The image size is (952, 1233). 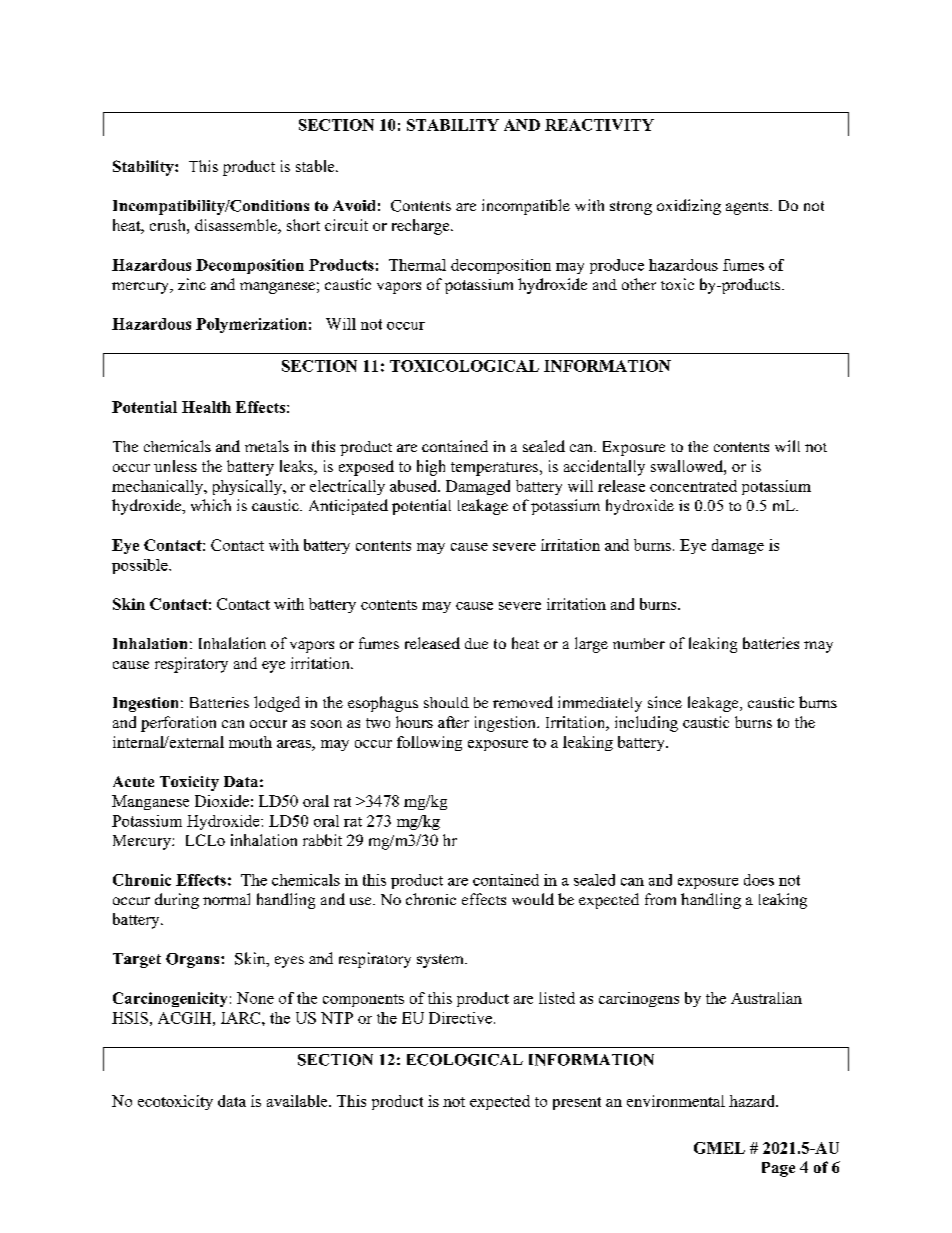 What do you see at coordinates (431, 468) in the image?
I see `high` at bounding box center [431, 468].
